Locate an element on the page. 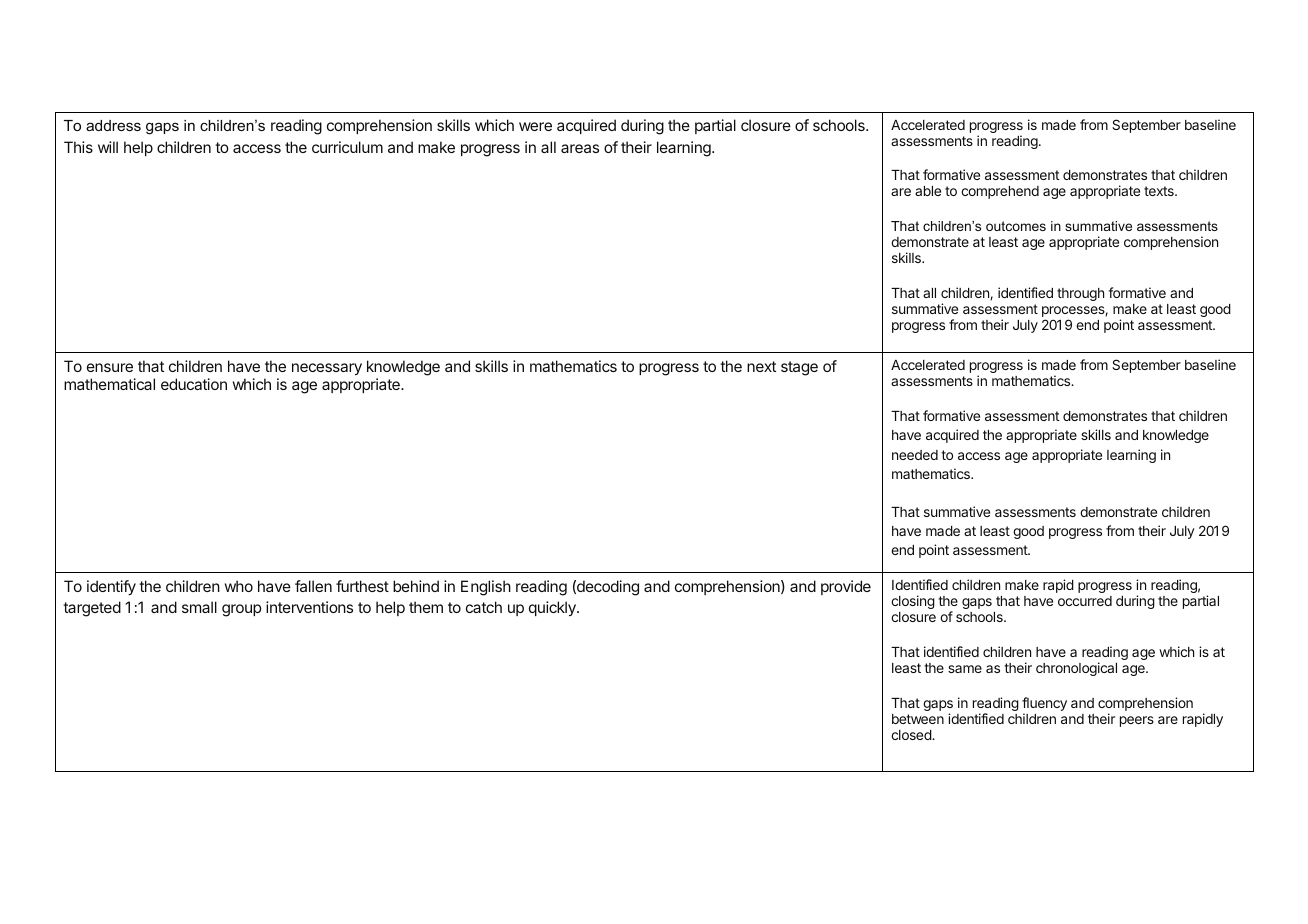 This image has height=924, width=1308. ensure is located at coordinates (110, 367).
